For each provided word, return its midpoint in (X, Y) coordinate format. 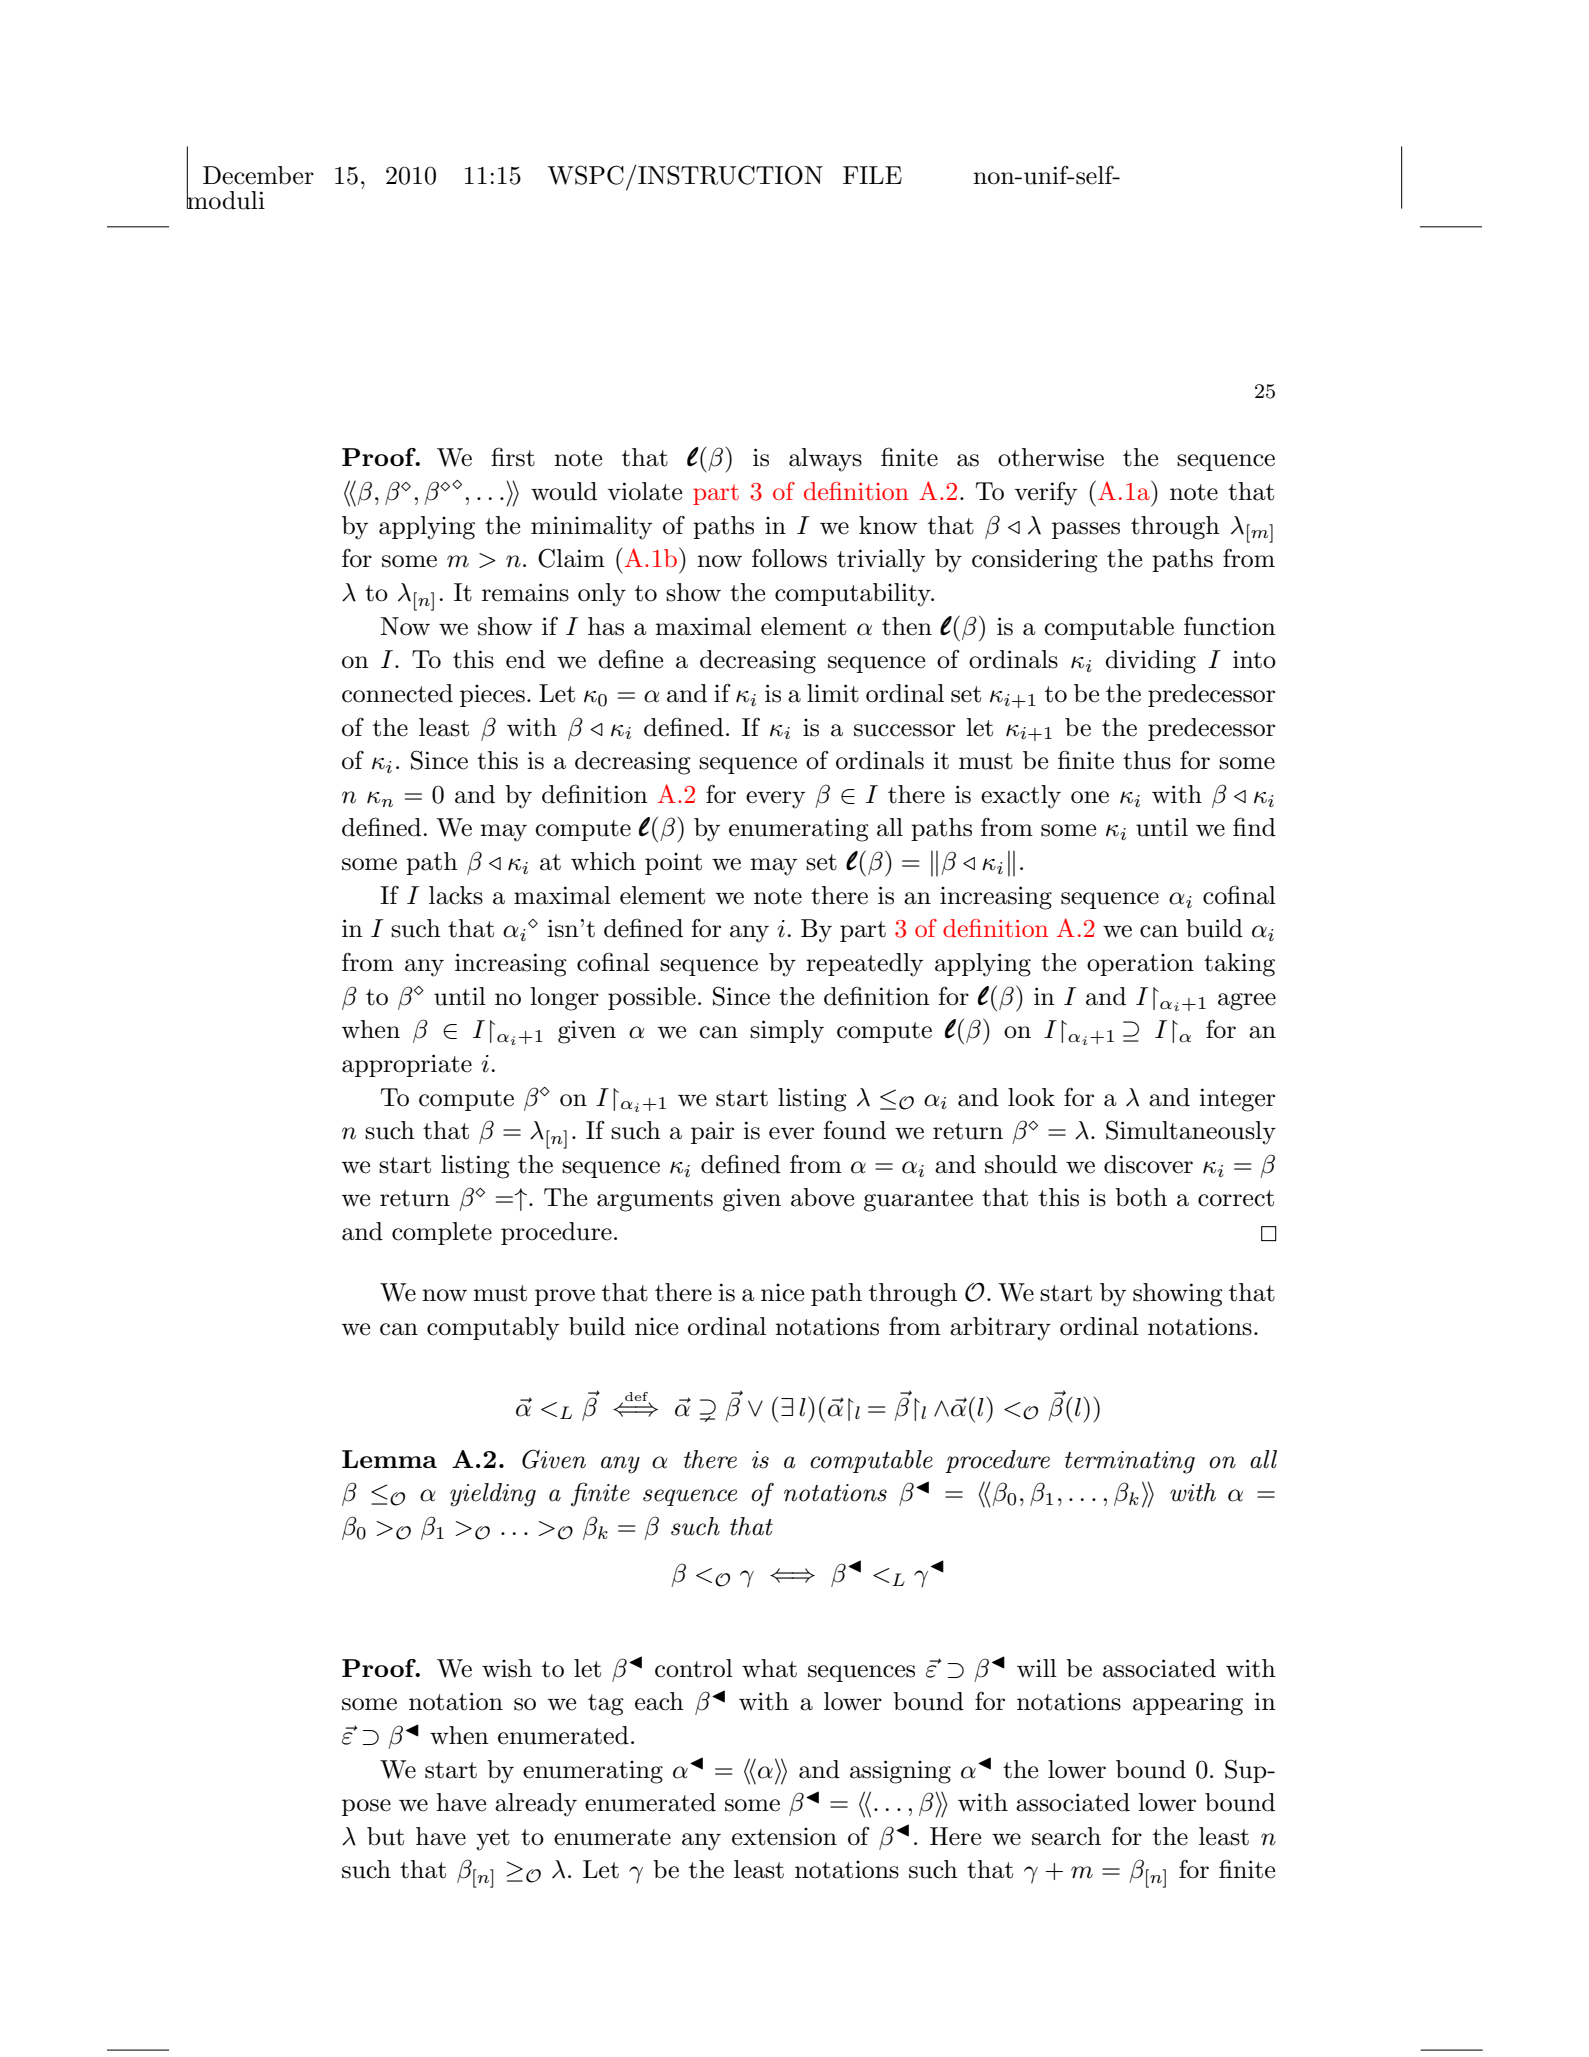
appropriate (407, 1065)
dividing (1150, 662)
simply (787, 1032)
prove (565, 1297)
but (385, 1836)
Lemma (389, 1459)
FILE (872, 175)
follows (789, 558)
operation (1140, 965)
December (258, 175)
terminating (1130, 1462)
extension (784, 1837)
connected (397, 693)
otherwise (1051, 457)
